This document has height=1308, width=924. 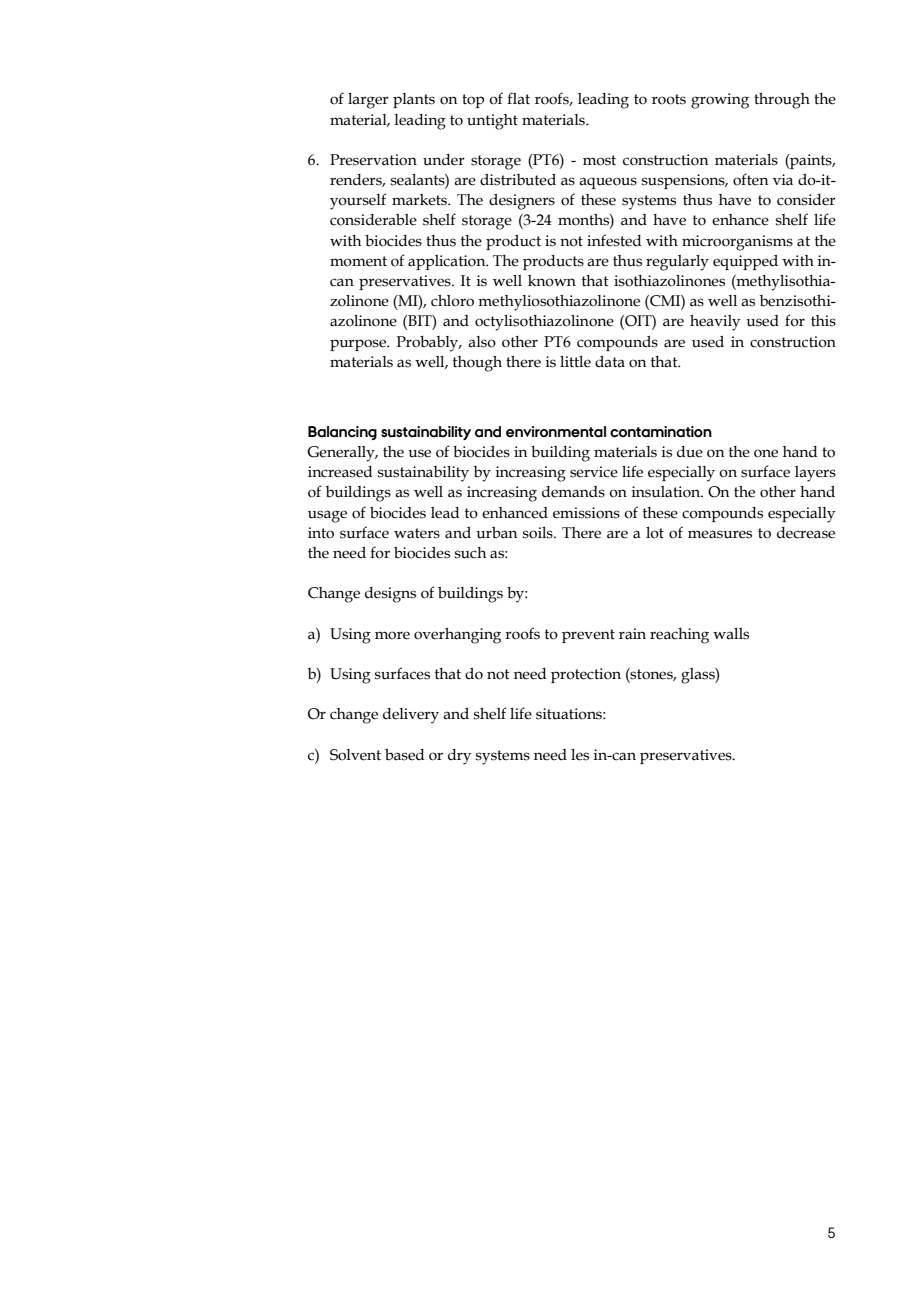 I want to click on due, so click(x=690, y=452).
